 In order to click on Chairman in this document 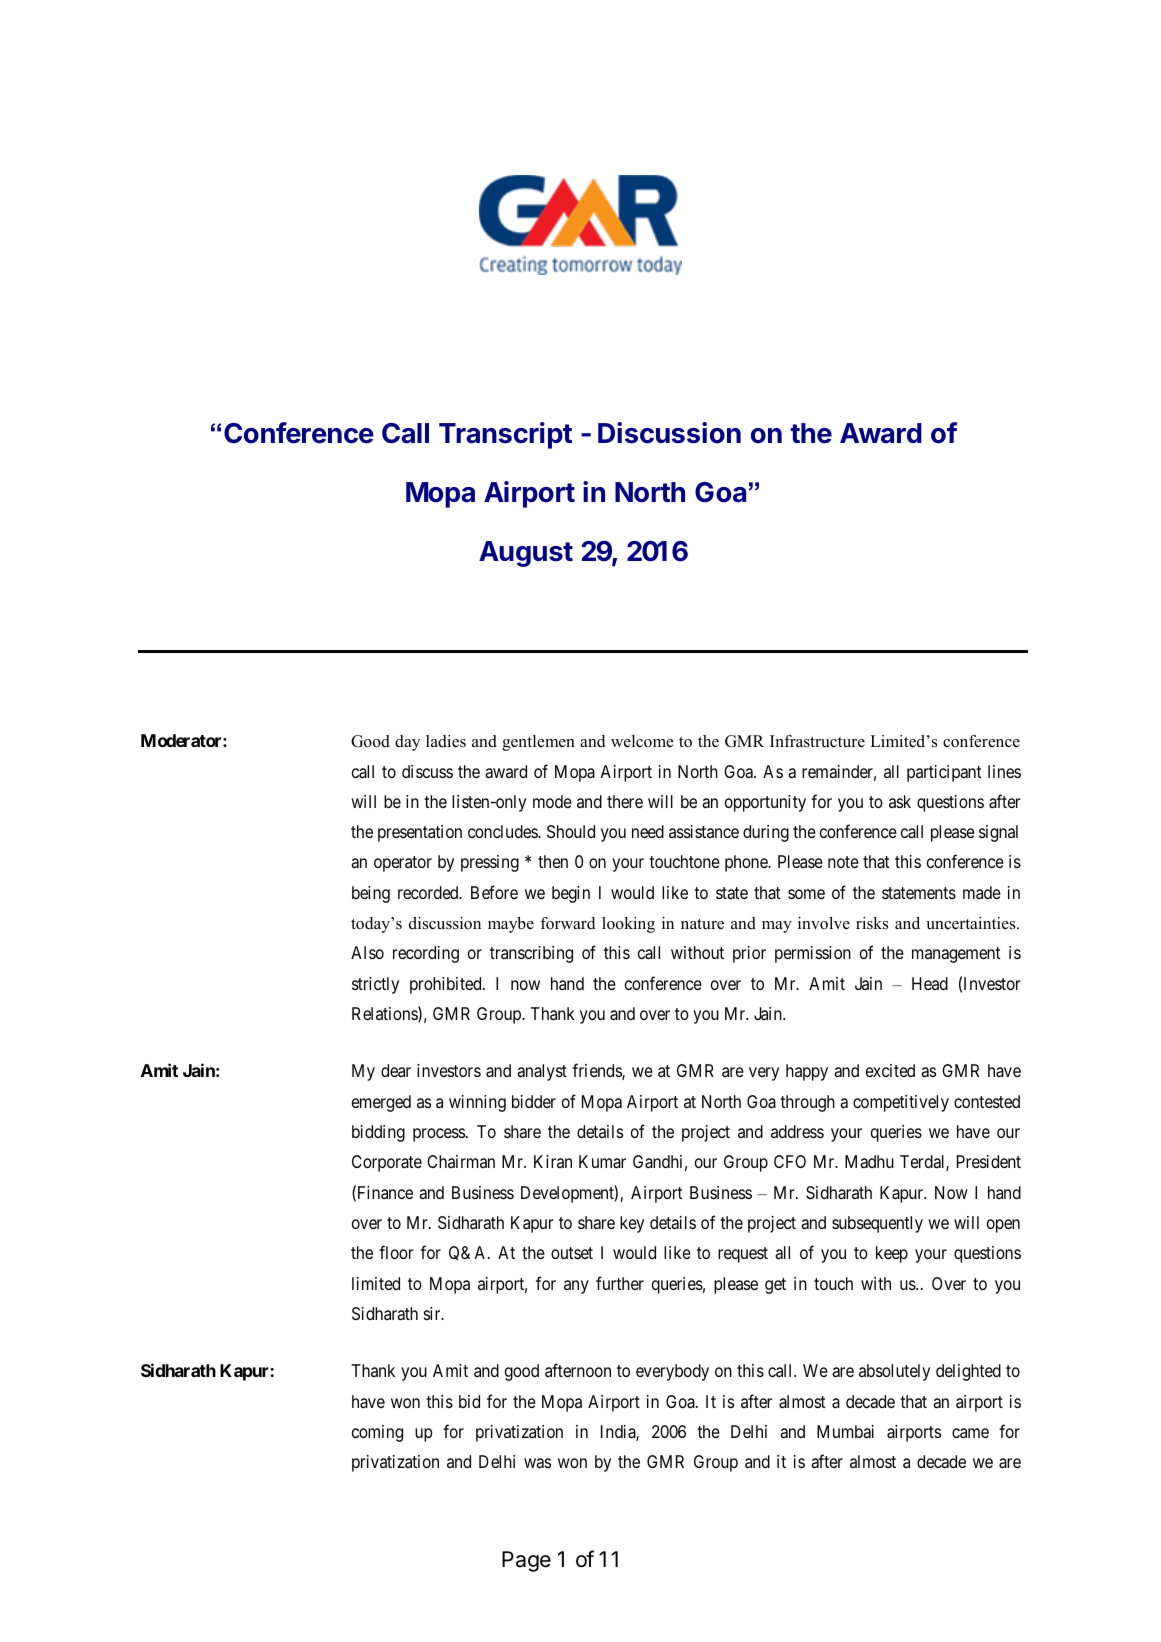, I will do `click(461, 1161)`.
